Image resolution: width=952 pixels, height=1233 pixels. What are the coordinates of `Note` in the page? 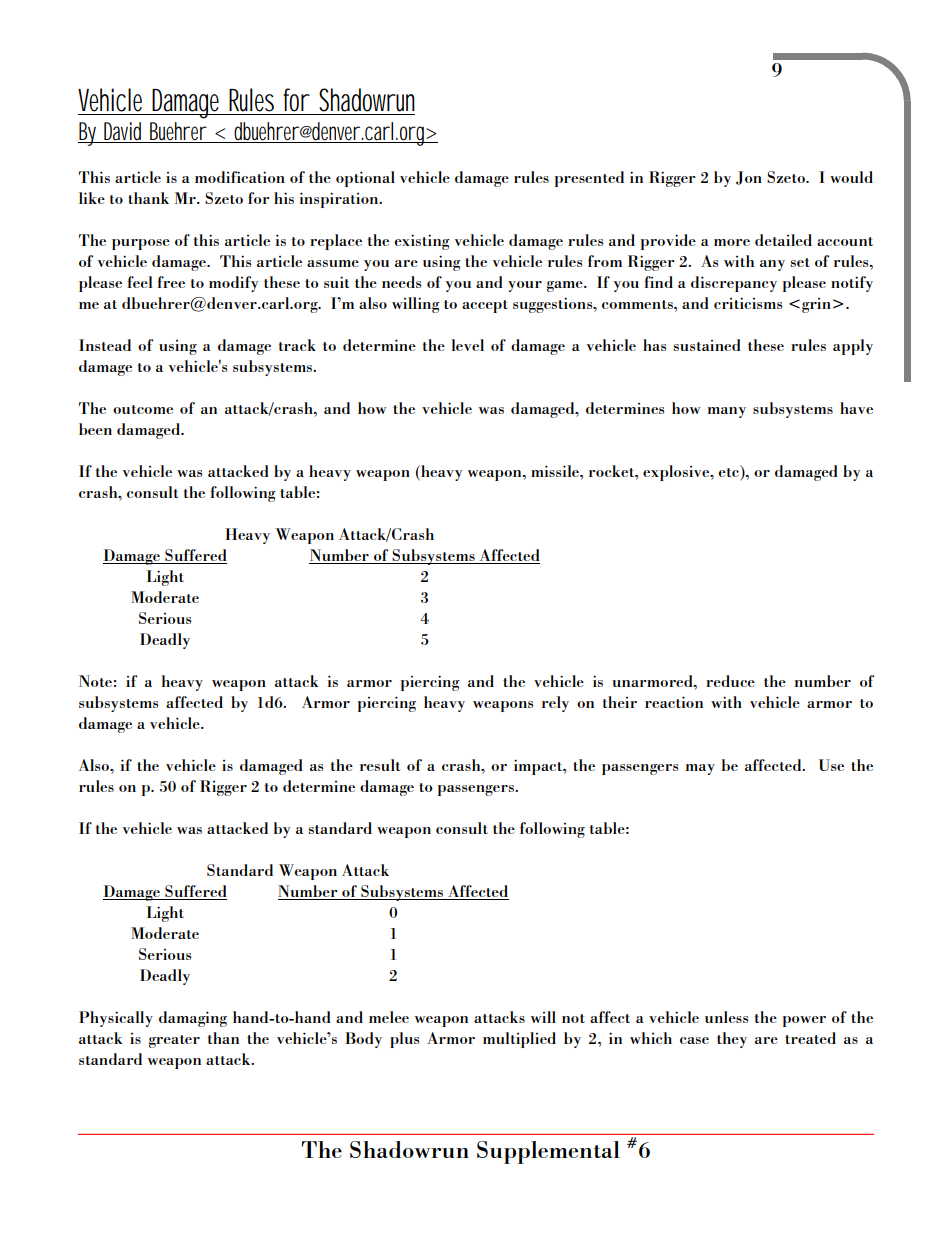 It's located at (95, 681).
